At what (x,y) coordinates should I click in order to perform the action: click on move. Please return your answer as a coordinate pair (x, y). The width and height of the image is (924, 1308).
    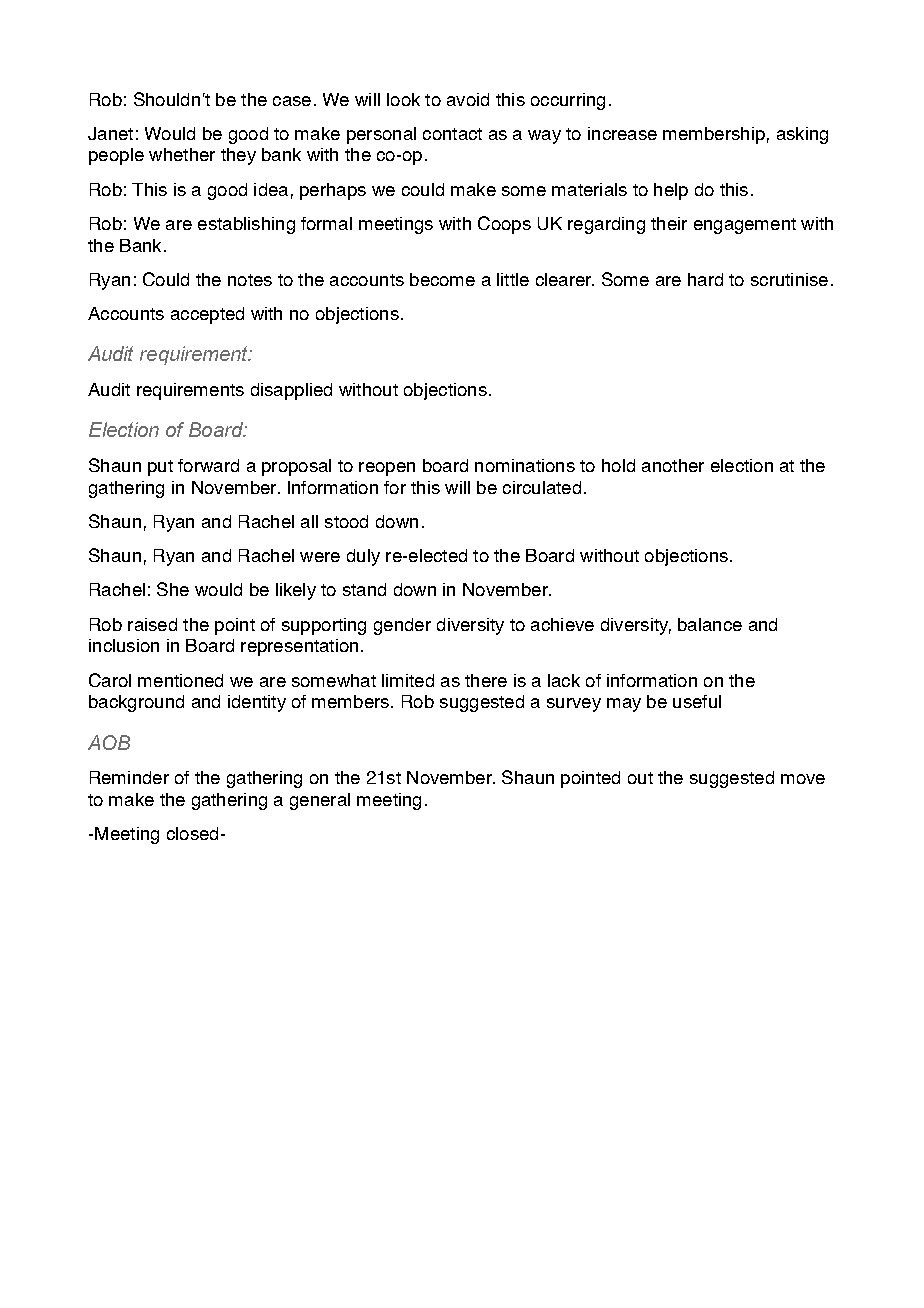
    Looking at the image, I should click on (803, 779).
